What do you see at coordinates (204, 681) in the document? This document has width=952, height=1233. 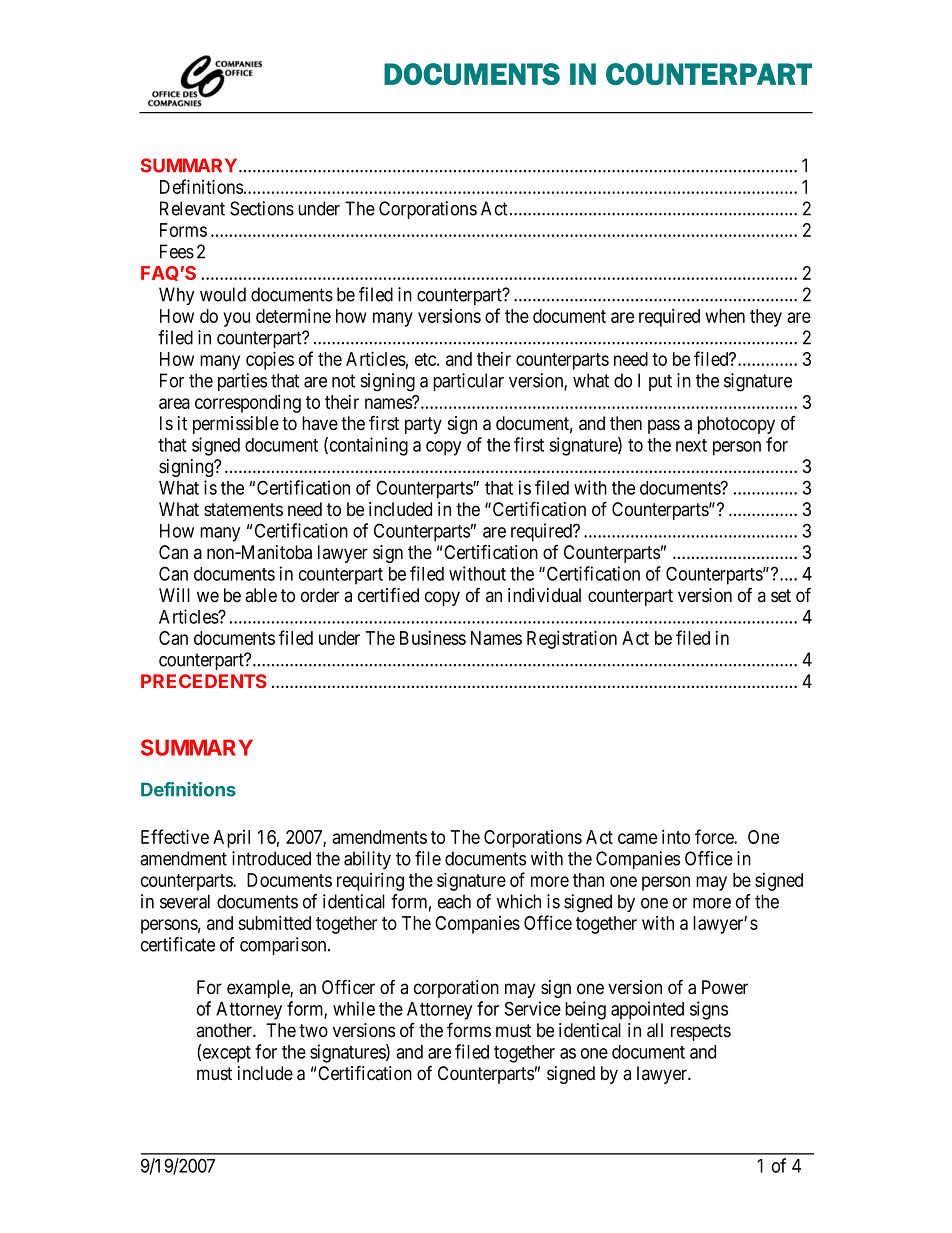 I see `PRECEDENTS` at bounding box center [204, 681].
